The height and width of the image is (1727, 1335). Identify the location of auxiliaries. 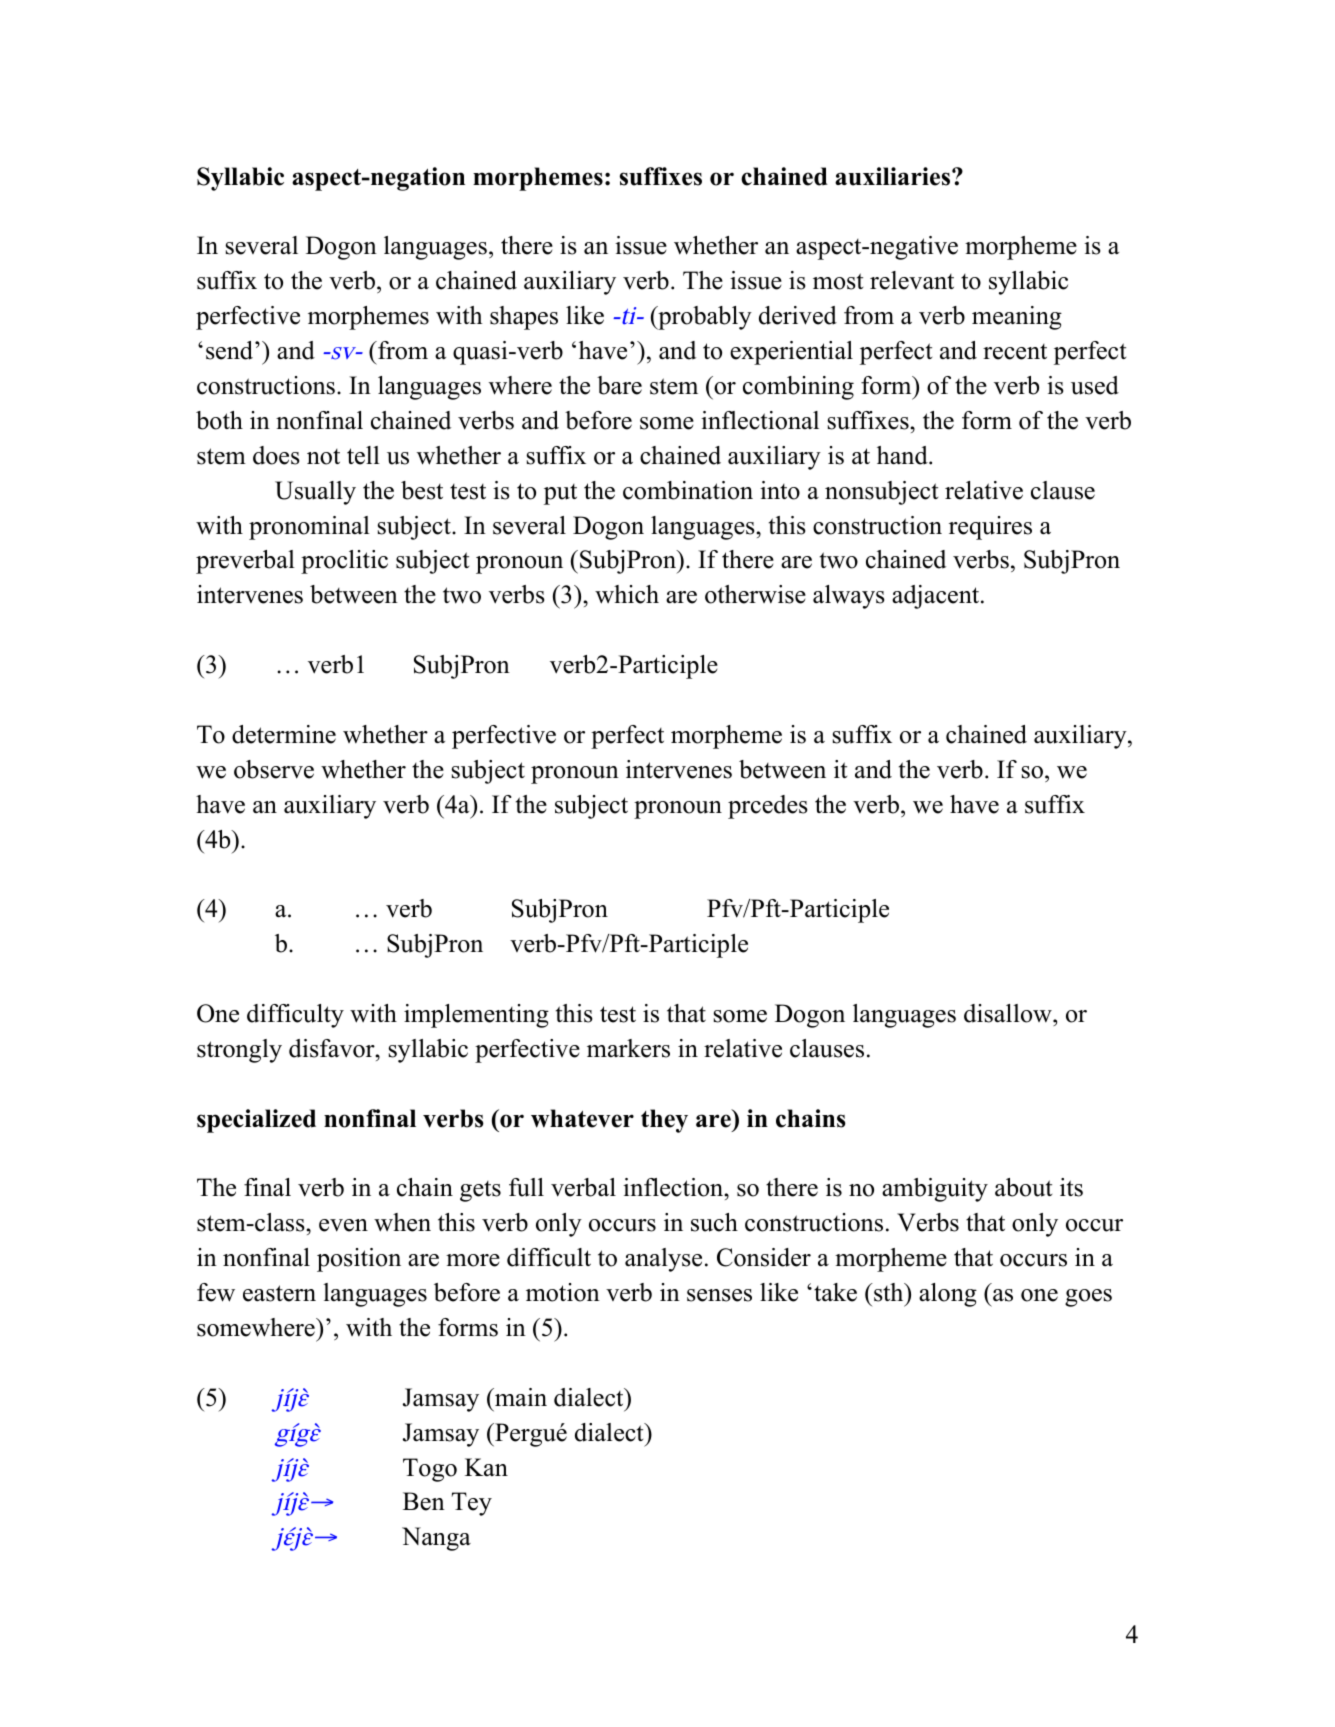
(894, 176).
